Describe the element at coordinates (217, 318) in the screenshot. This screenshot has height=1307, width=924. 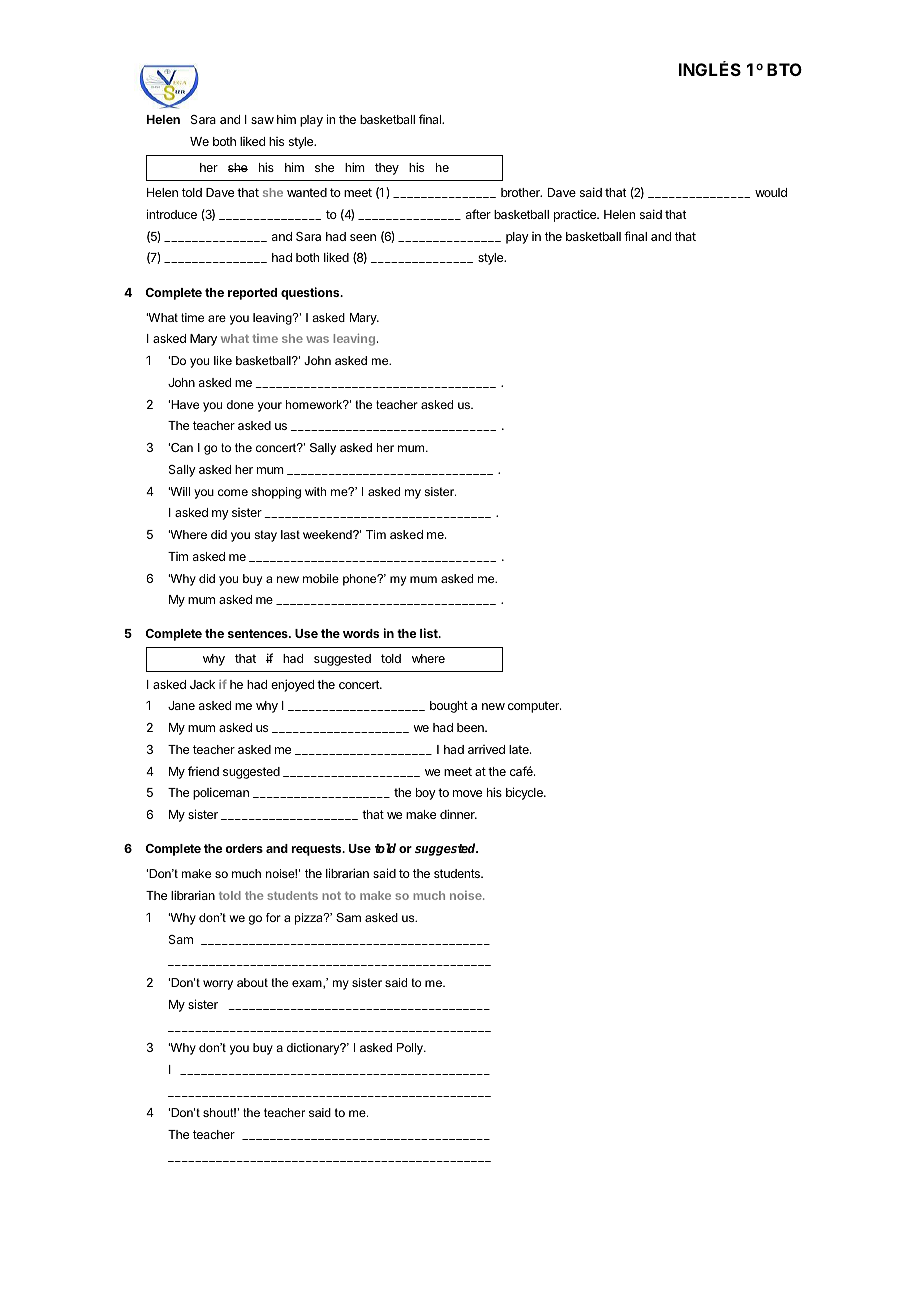
I see `are` at that location.
